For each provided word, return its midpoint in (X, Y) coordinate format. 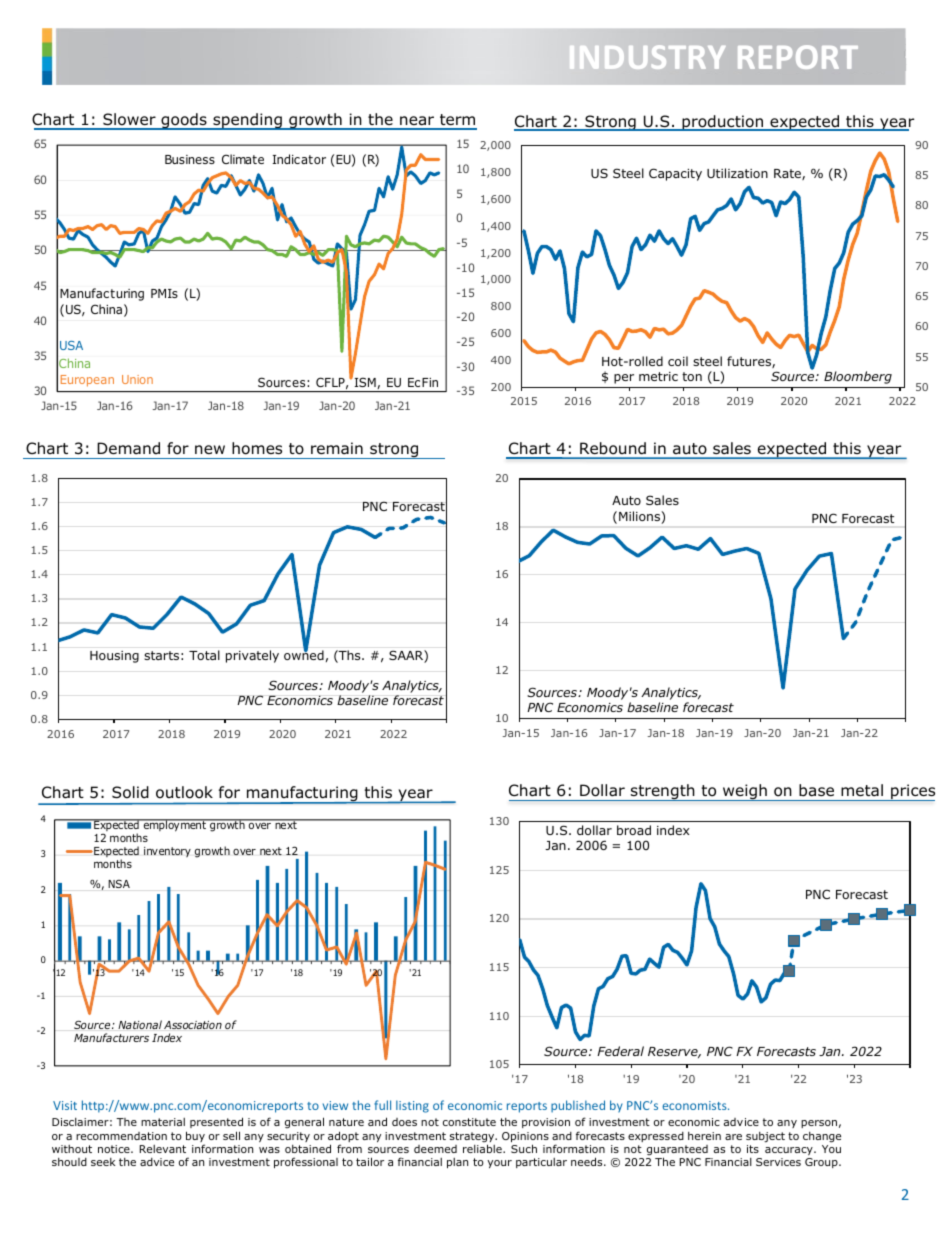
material (163, 1122)
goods (184, 121)
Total (204, 655)
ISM (366, 383)
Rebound (613, 450)
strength (663, 792)
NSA (119, 884)
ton (692, 376)
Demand (128, 448)
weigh (745, 792)
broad (634, 830)
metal (862, 790)
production (722, 123)
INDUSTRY (647, 57)
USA (71, 345)
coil (678, 361)
